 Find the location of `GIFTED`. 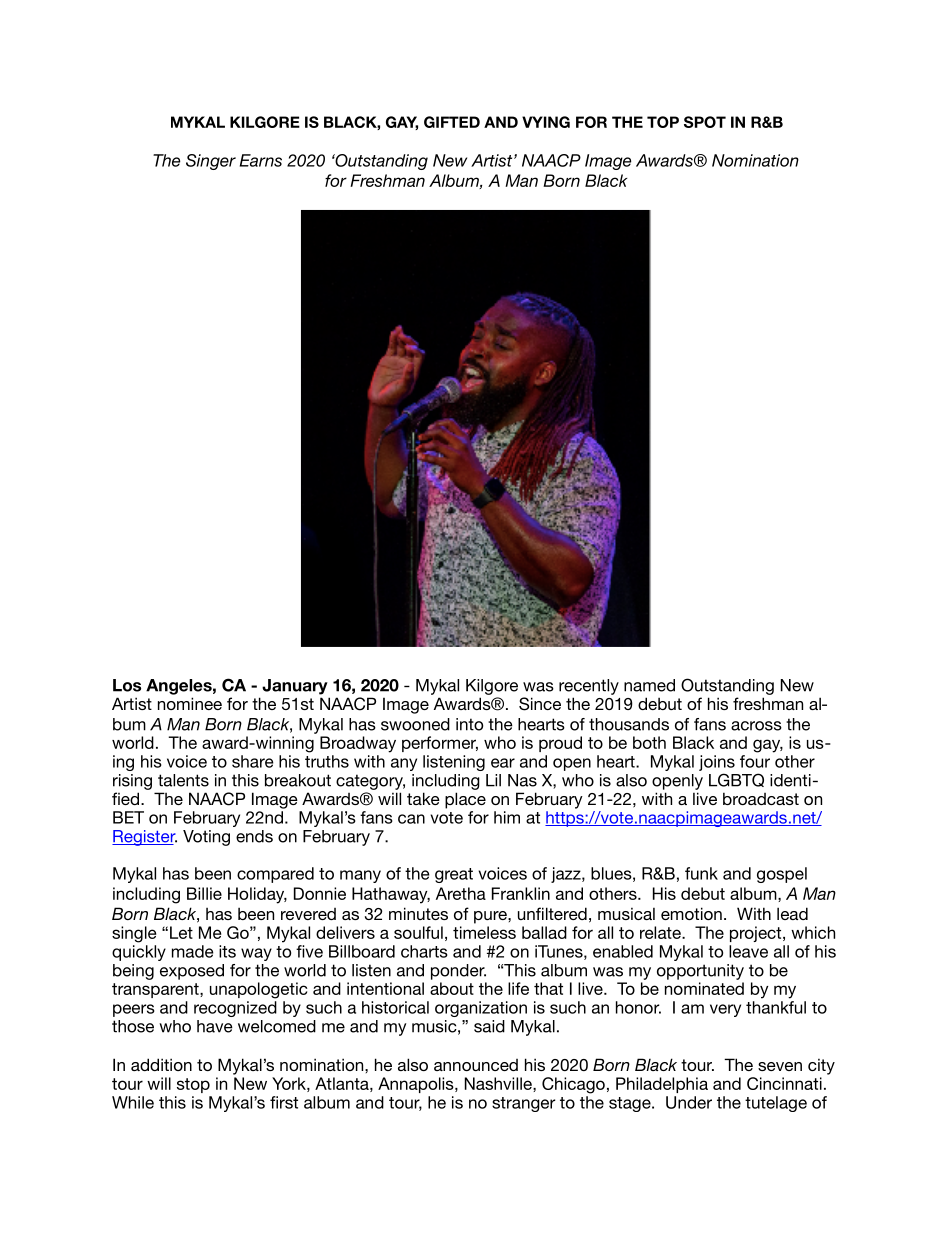

GIFTED is located at coordinates (452, 122).
